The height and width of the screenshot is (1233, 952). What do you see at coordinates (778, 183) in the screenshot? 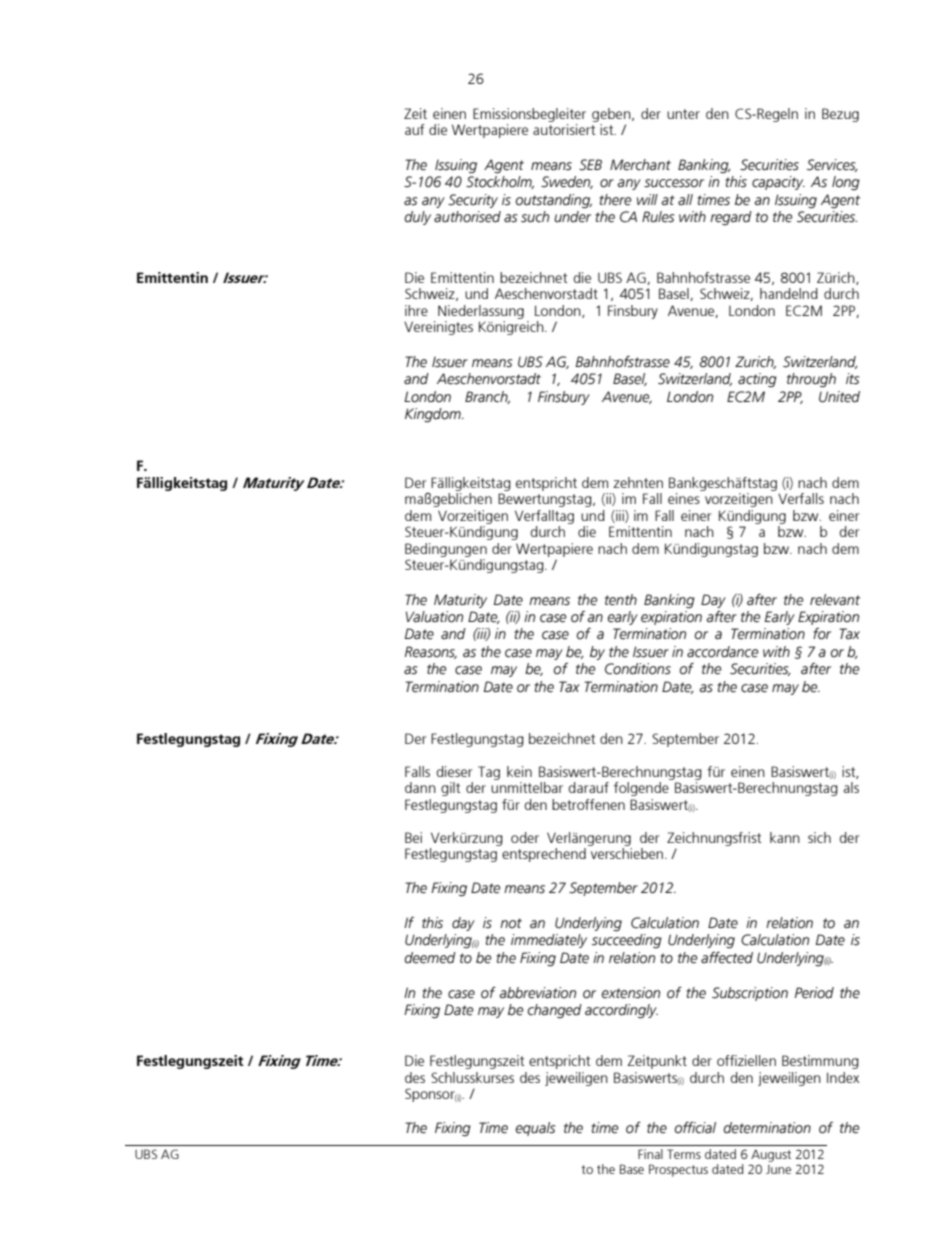
I see `capacity` at bounding box center [778, 183].
